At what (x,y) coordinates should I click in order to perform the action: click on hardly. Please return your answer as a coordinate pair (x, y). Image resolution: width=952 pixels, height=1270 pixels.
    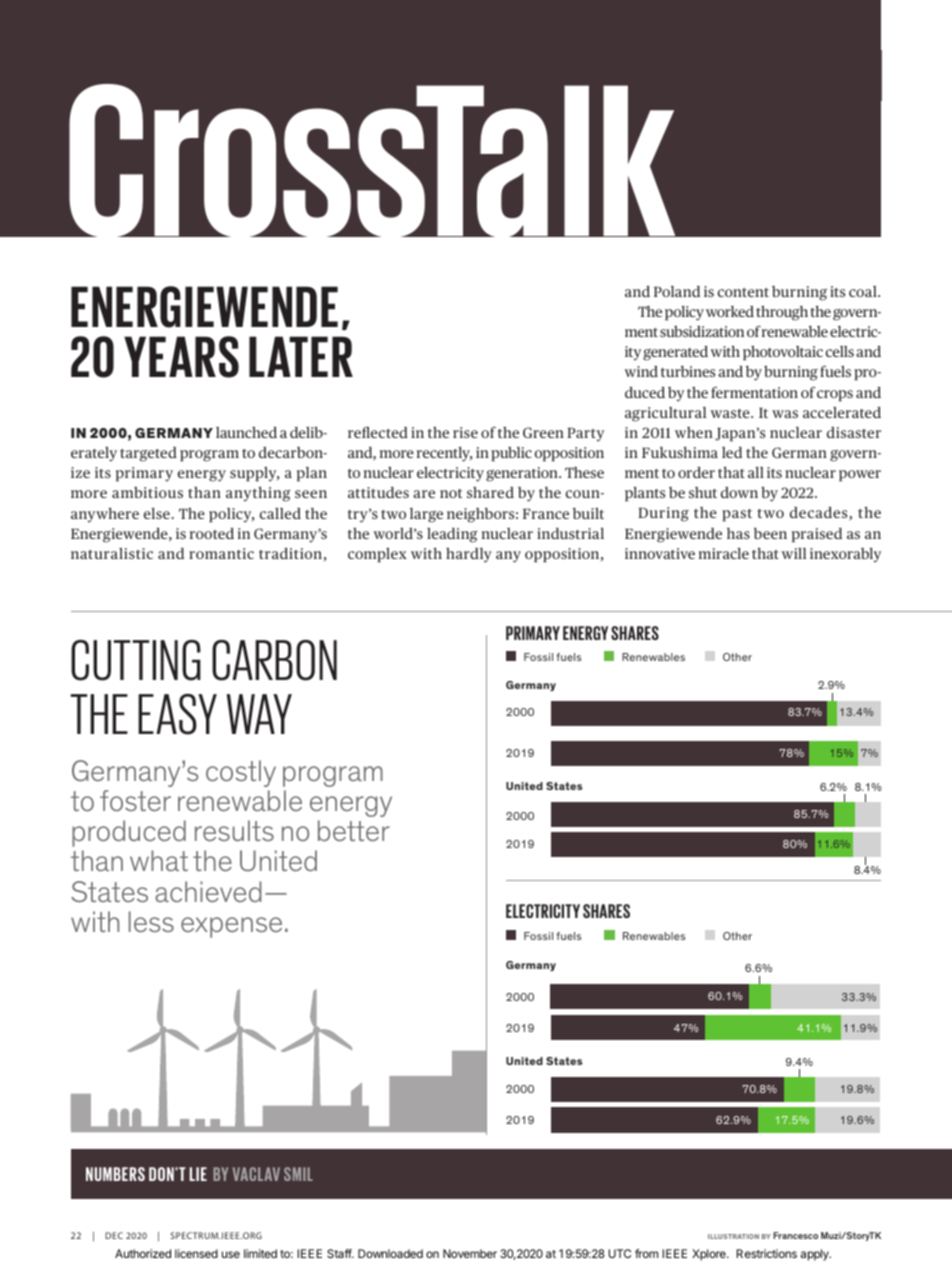
    Looking at the image, I should click on (469, 555).
